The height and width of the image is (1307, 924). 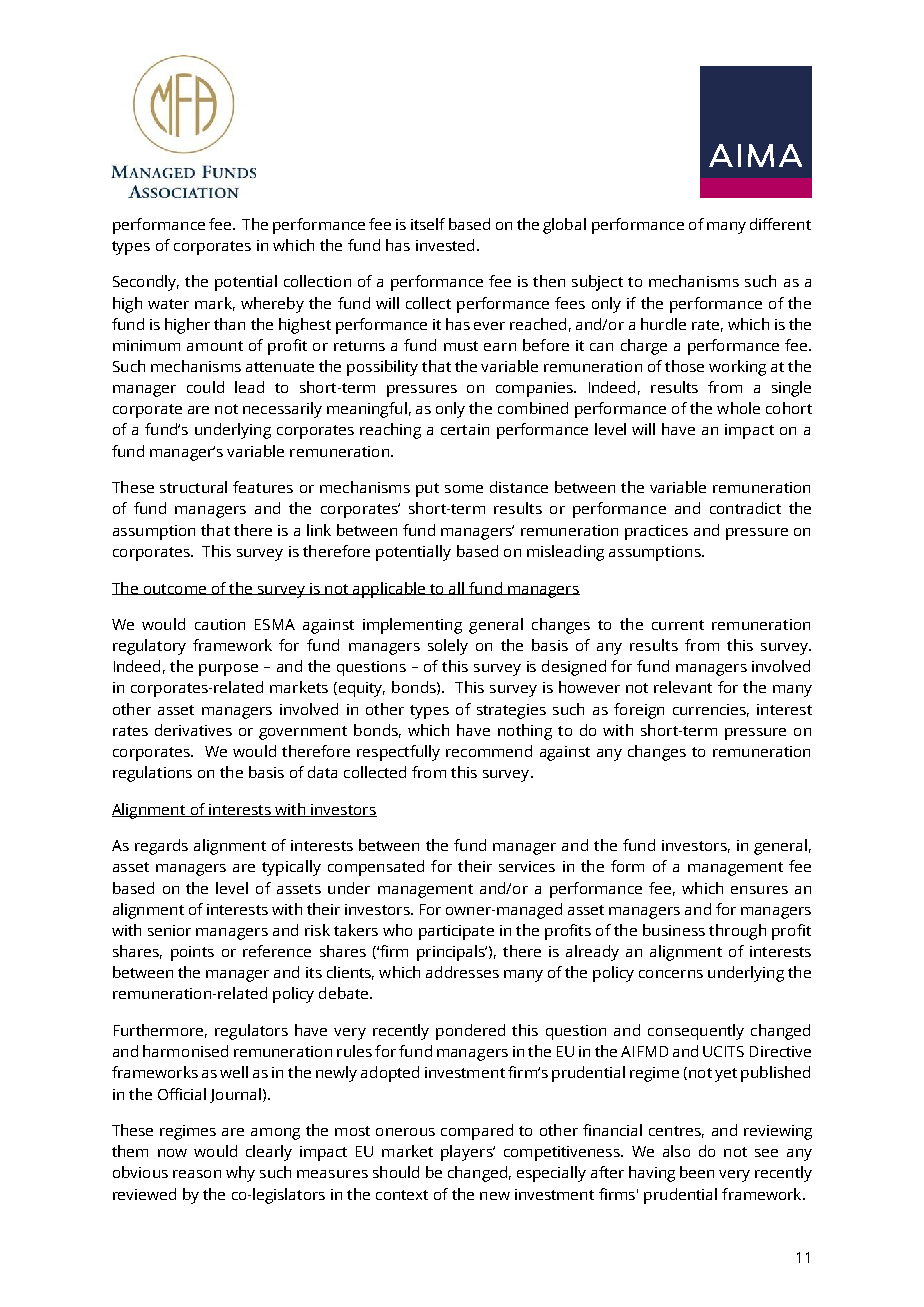 What do you see at coordinates (161, 847) in the image?
I see `regards` at bounding box center [161, 847].
